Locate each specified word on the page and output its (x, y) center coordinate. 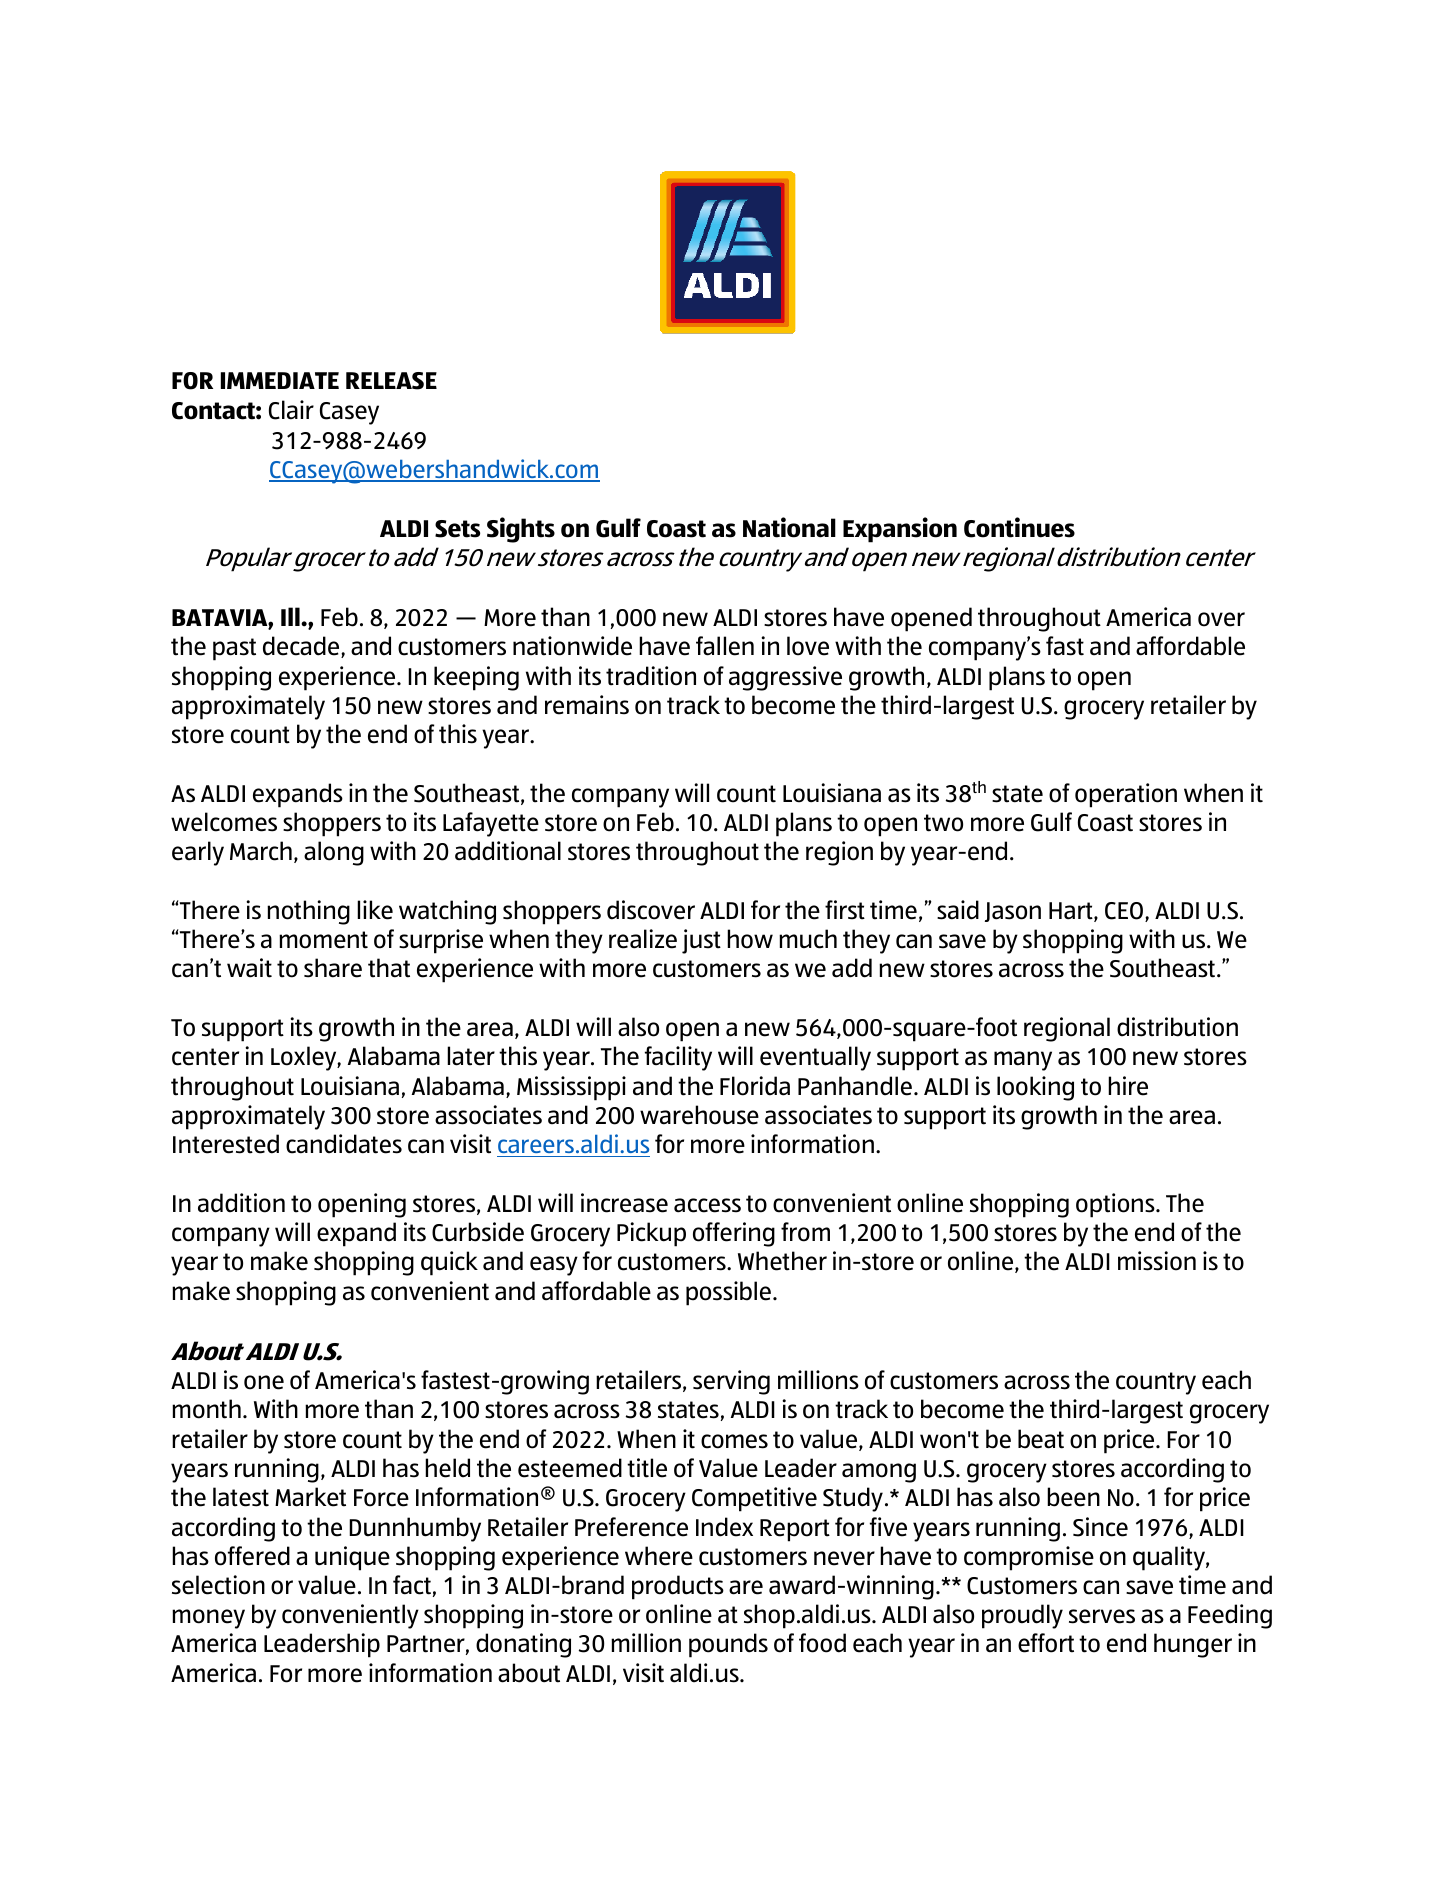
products (678, 1587)
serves (1102, 1616)
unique (352, 1558)
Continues (1019, 527)
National (789, 527)
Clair (291, 410)
